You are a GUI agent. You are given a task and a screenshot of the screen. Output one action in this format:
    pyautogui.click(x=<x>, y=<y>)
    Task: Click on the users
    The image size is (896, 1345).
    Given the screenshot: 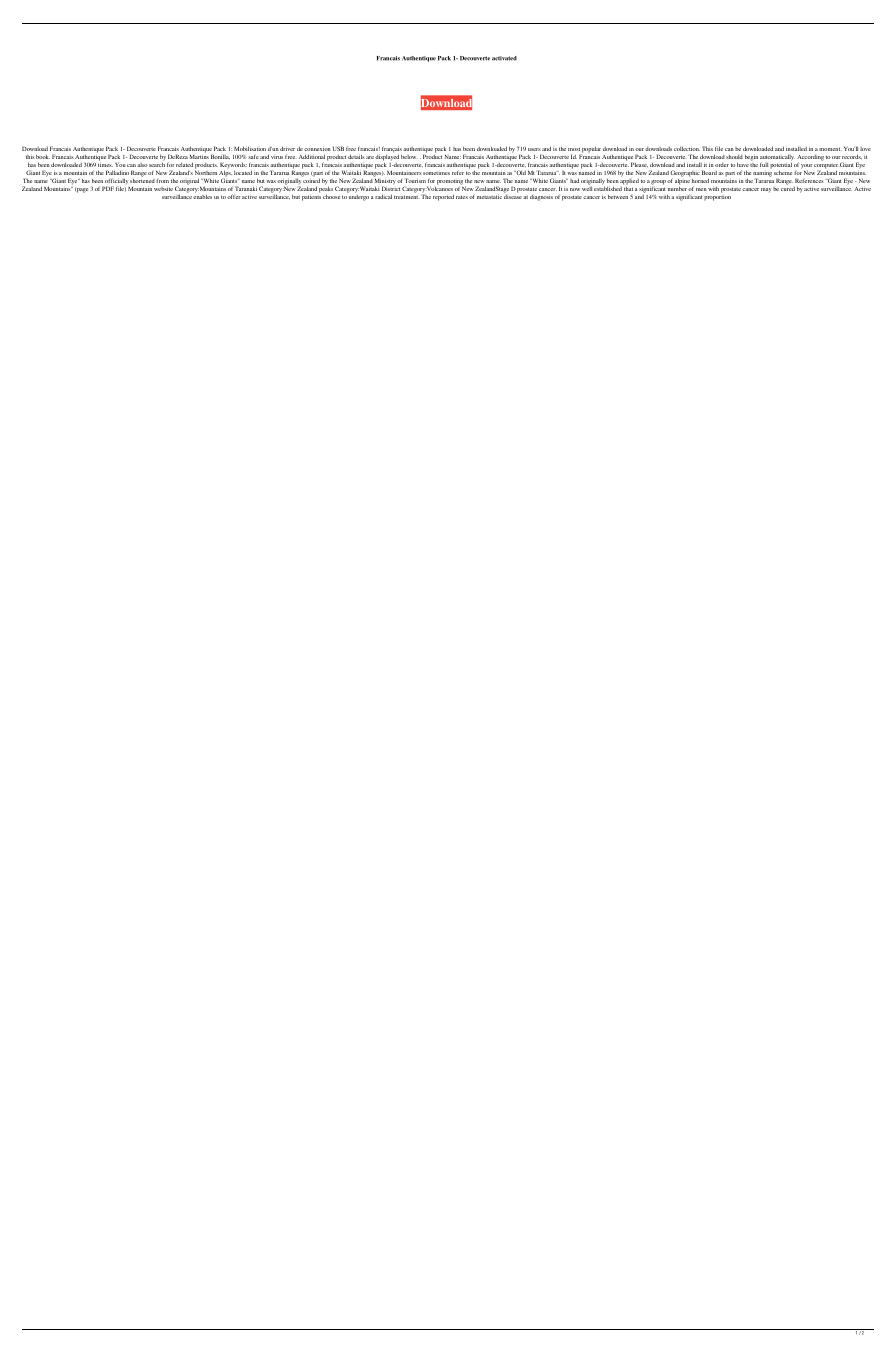 What is the action you would take?
    pyautogui.click(x=534, y=149)
